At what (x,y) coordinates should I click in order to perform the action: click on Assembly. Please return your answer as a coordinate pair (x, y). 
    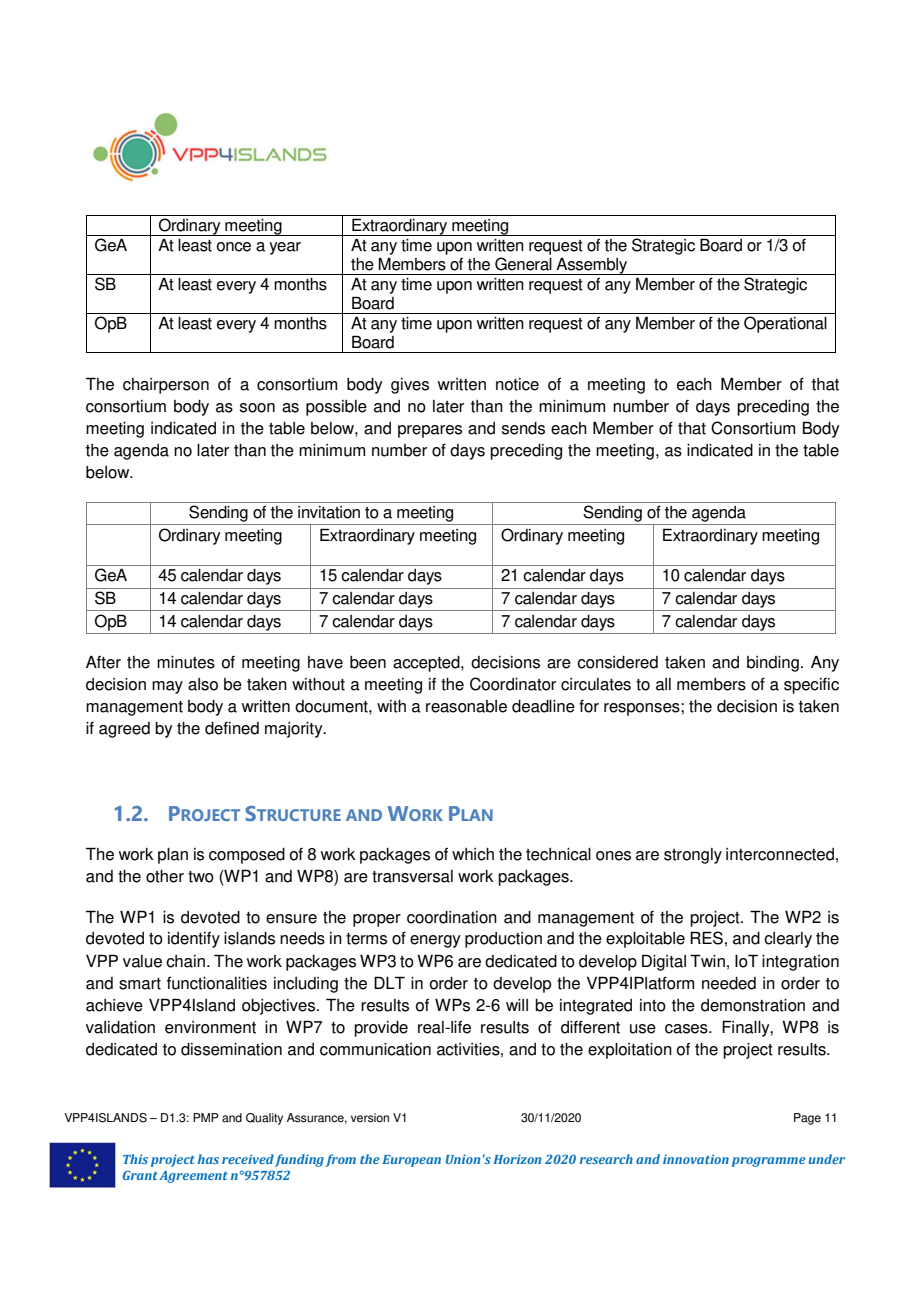
    Looking at the image, I should click on (592, 266).
